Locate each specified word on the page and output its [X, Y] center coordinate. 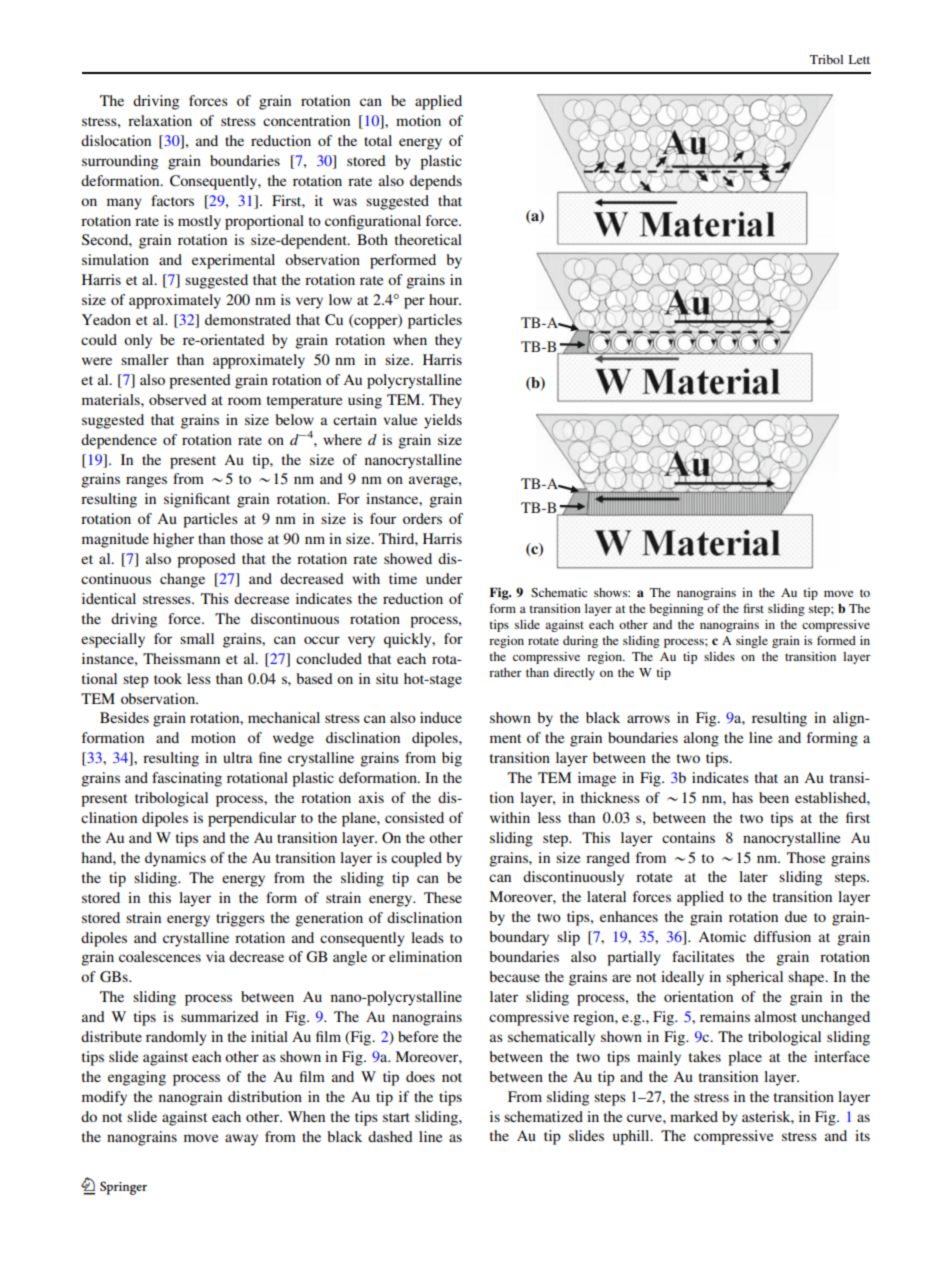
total [378, 140]
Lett [859, 59]
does [420, 1076]
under [444, 578]
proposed [206, 560]
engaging [137, 1078]
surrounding [120, 162]
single [752, 642]
